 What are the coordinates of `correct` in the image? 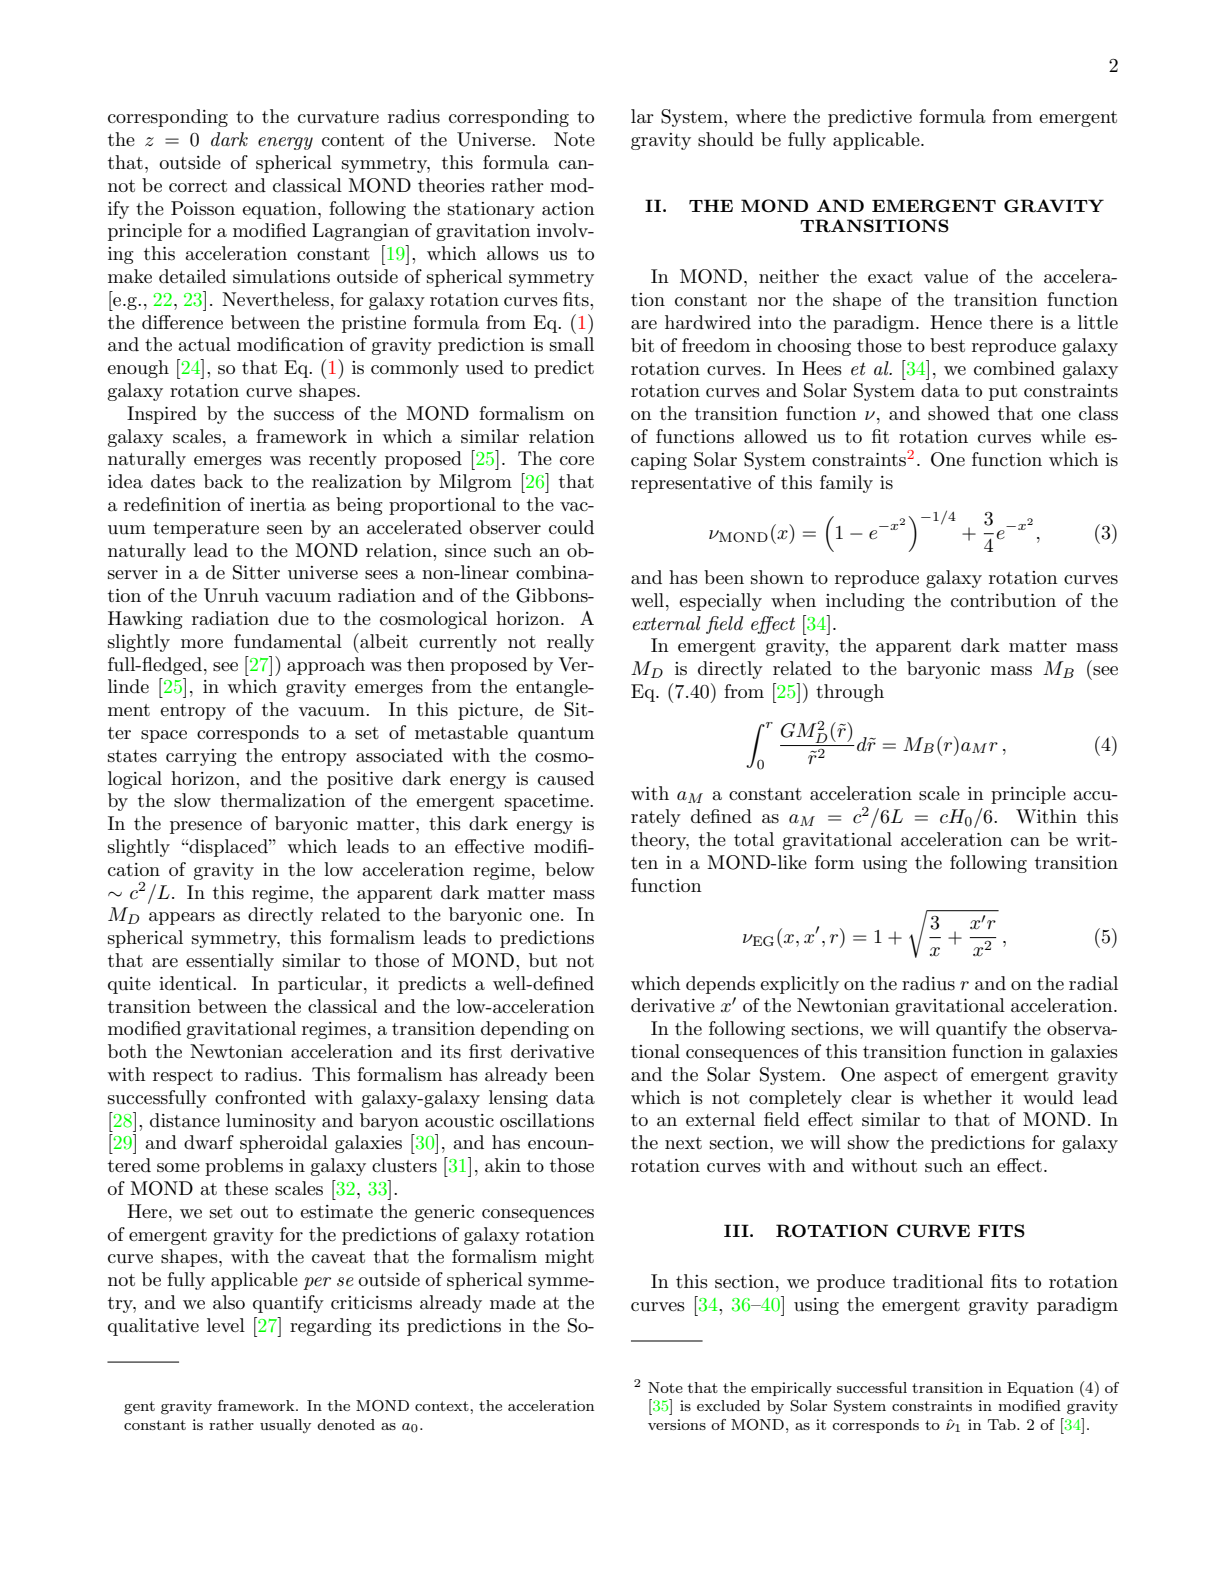 It's located at (198, 186).
